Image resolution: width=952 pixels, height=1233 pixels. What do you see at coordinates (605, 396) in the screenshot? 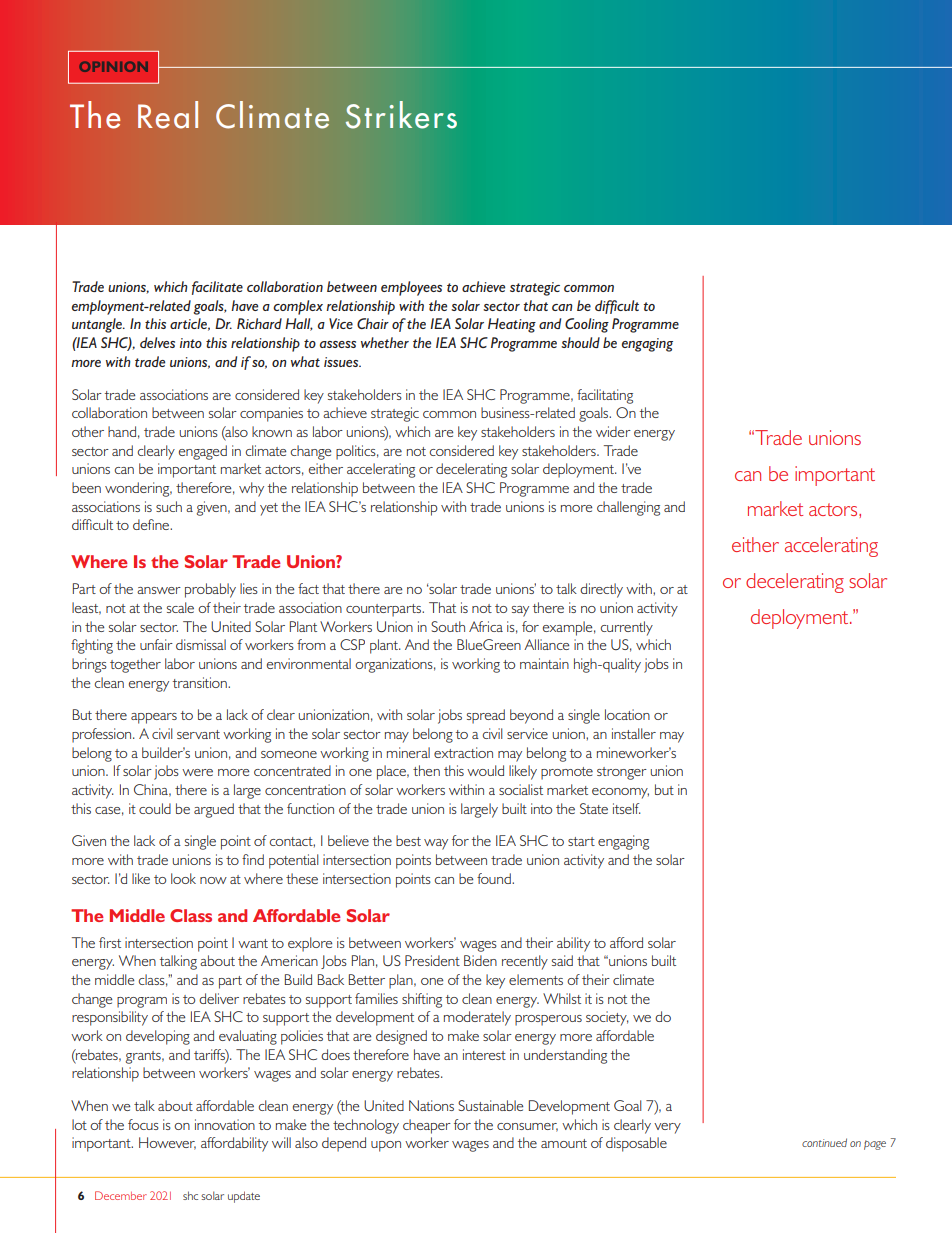
I see `facilitating` at bounding box center [605, 396].
